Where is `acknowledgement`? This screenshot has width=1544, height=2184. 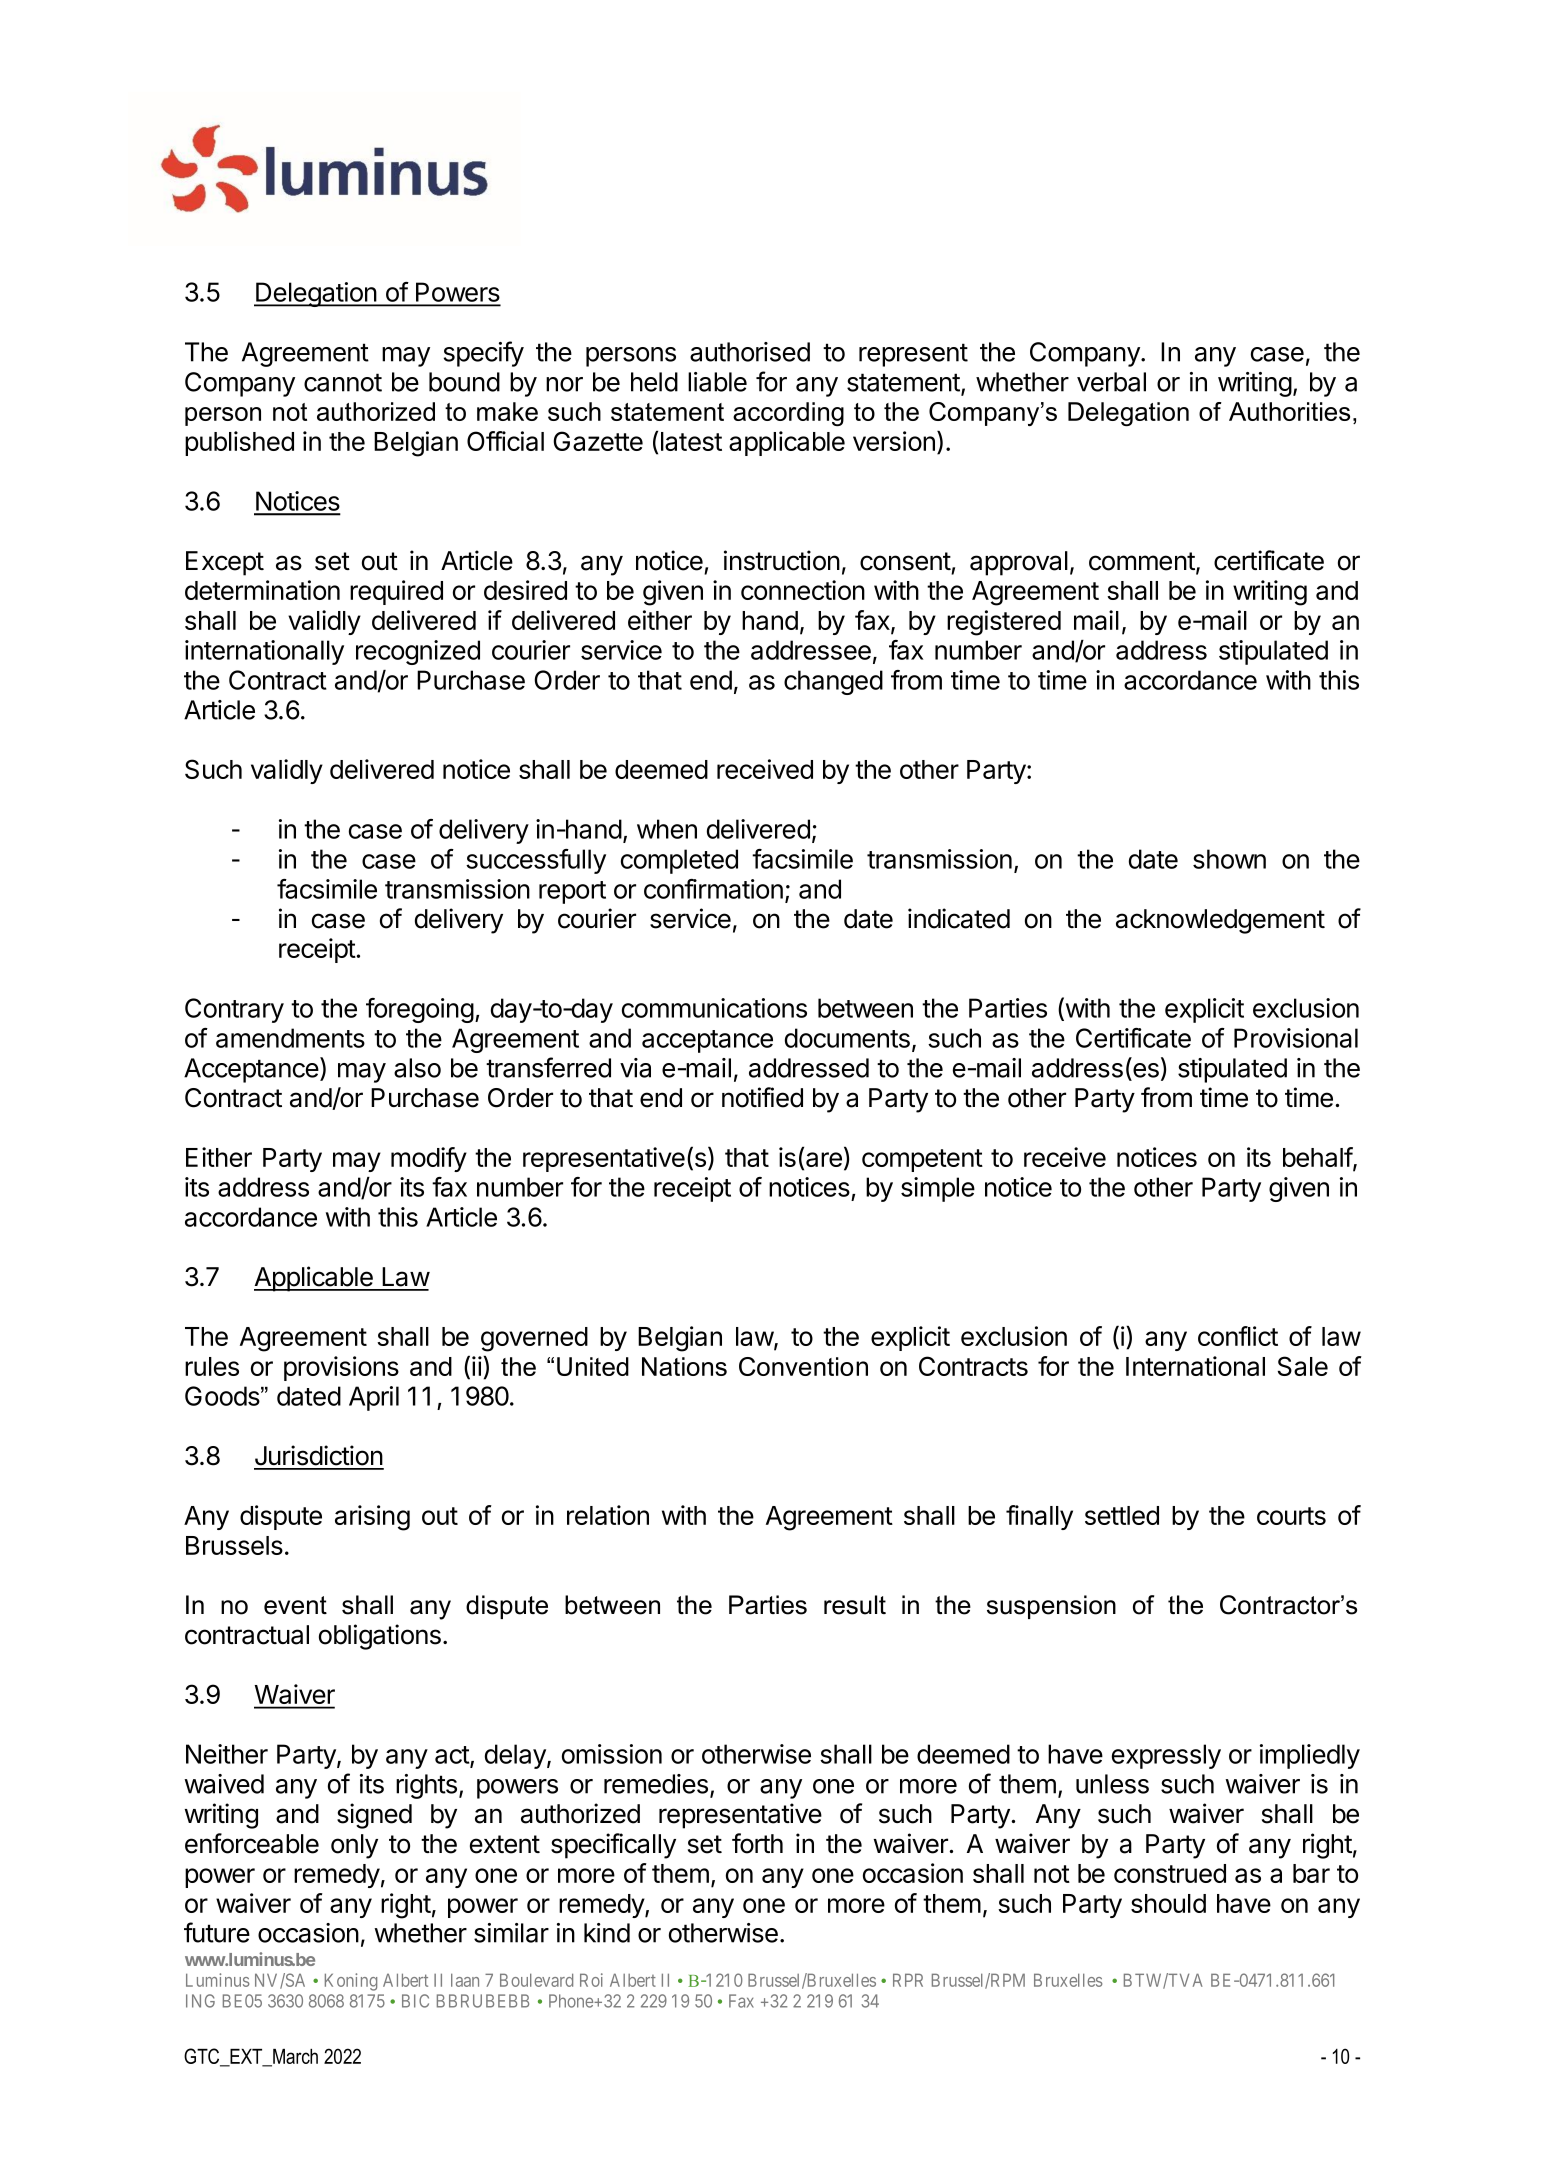 acknowledgement is located at coordinates (1220, 921).
